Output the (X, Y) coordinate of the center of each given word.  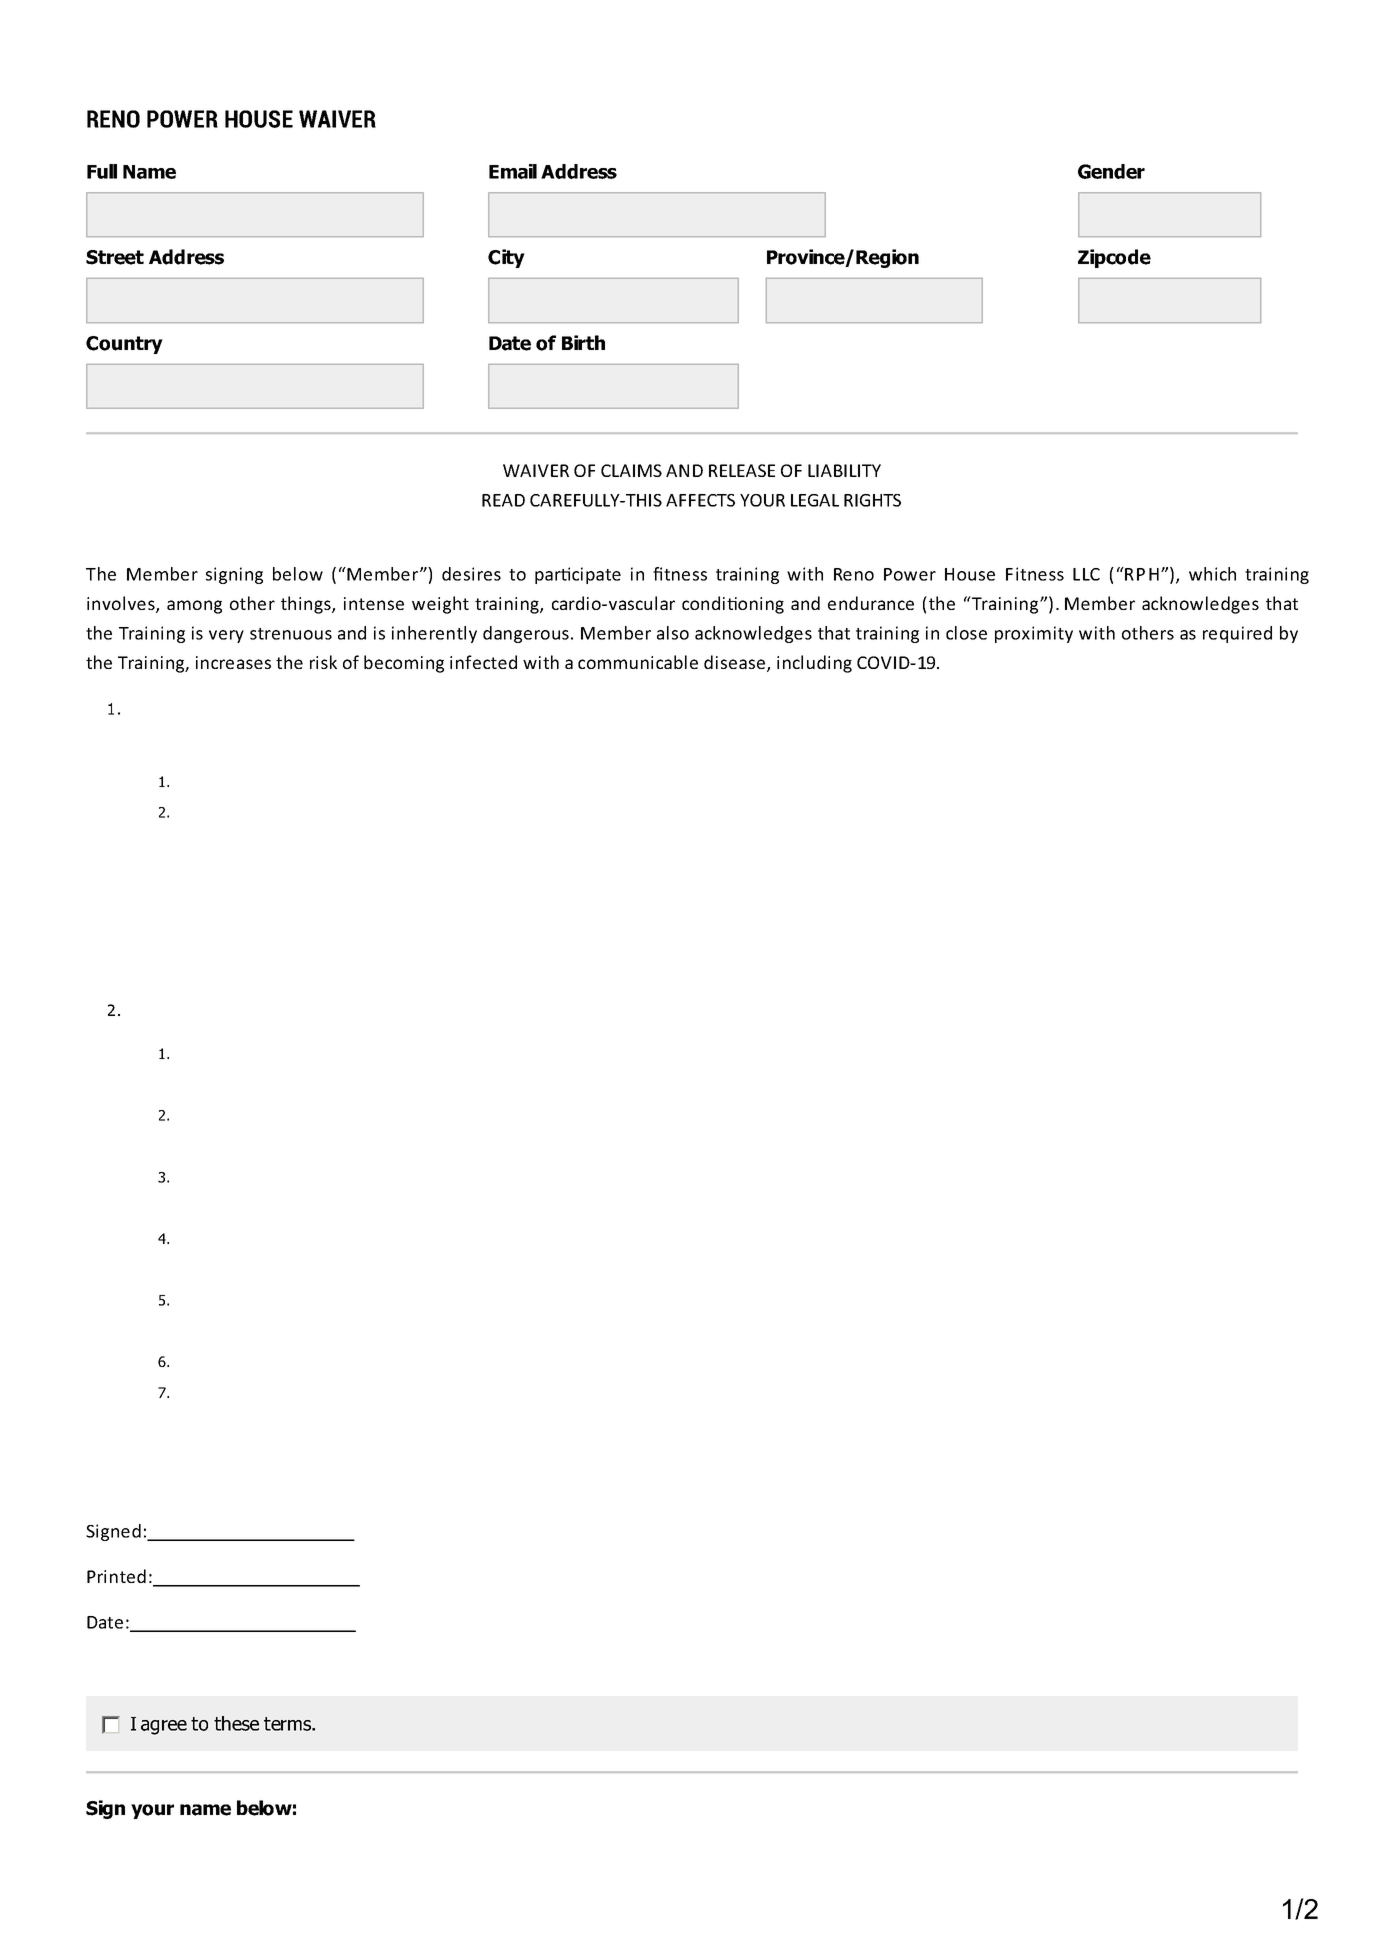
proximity (1034, 634)
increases (233, 662)
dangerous (526, 634)
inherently (434, 634)
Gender (1111, 171)
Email (513, 171)
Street (115, 257)
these (236, 1723)
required (1237, 634)
